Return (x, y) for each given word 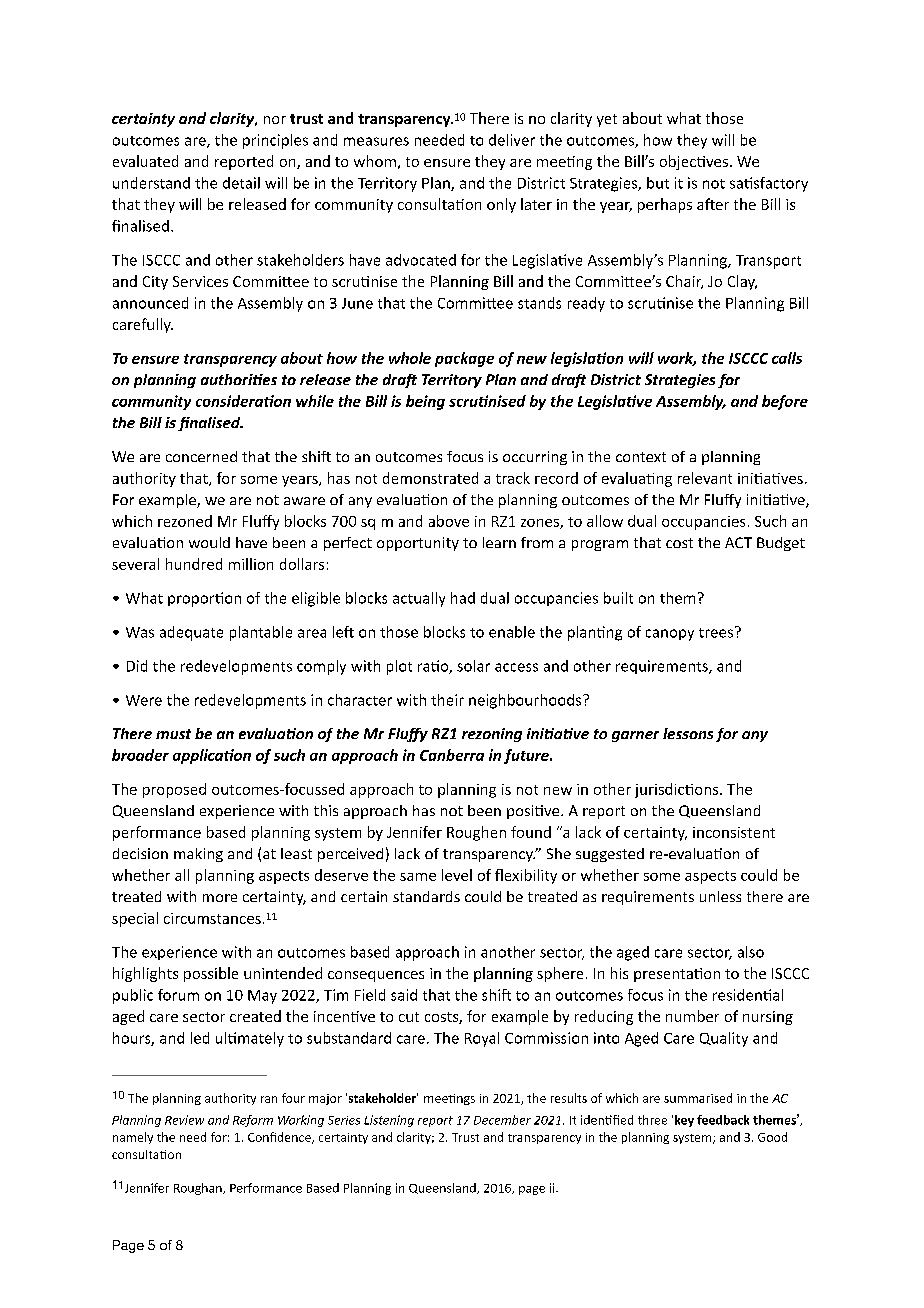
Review (184, 1120)
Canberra (452, 755)
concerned (201, 456)
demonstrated (430, 478)
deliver (512, 140)
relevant (705, 478)
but (658, 183)
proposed (174, 790)
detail (241, 183)
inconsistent (734, 832)
